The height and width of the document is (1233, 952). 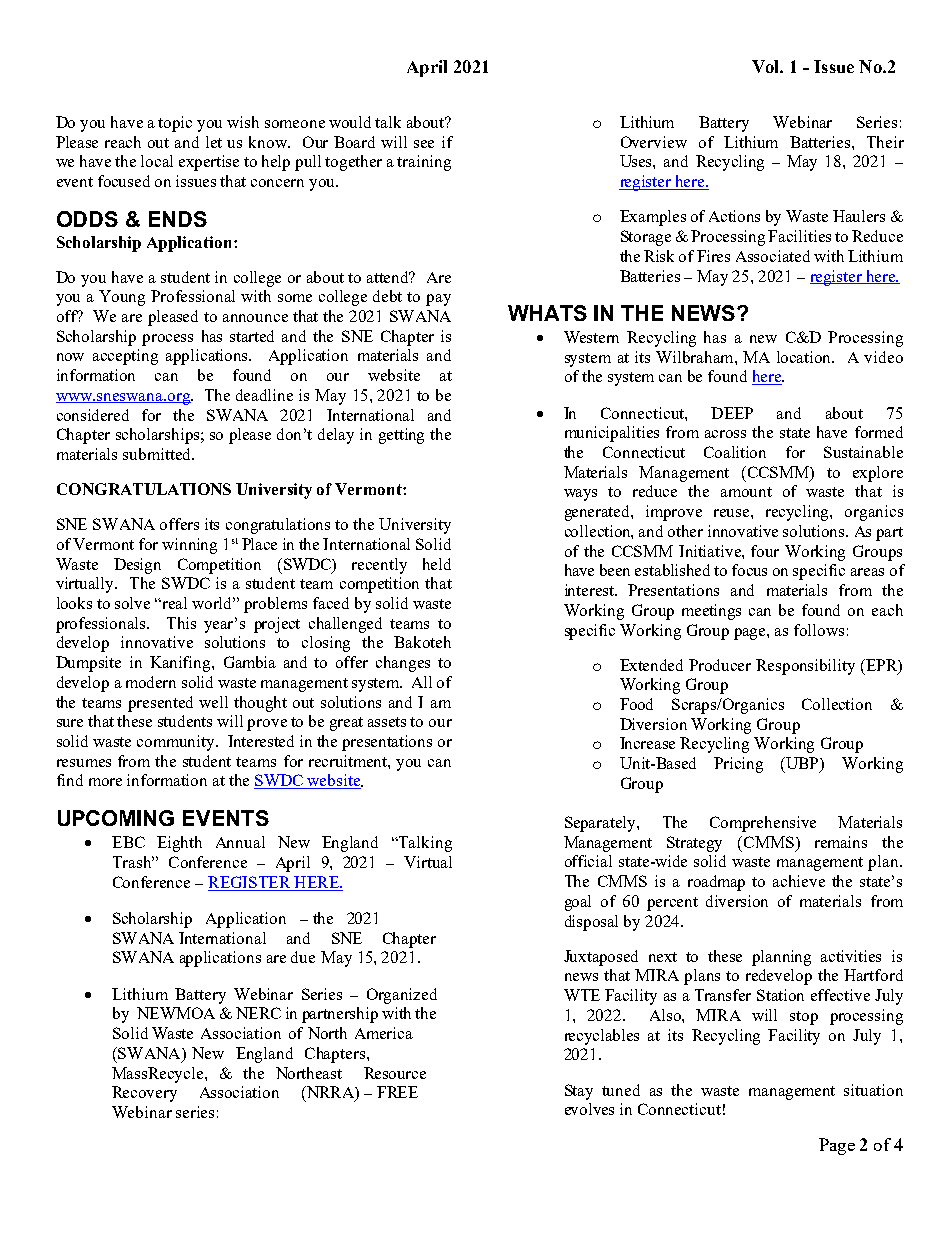 What do you see at coordinates (125, 357) in the document?
I see `accepting` at bounding box center [125, 357].
